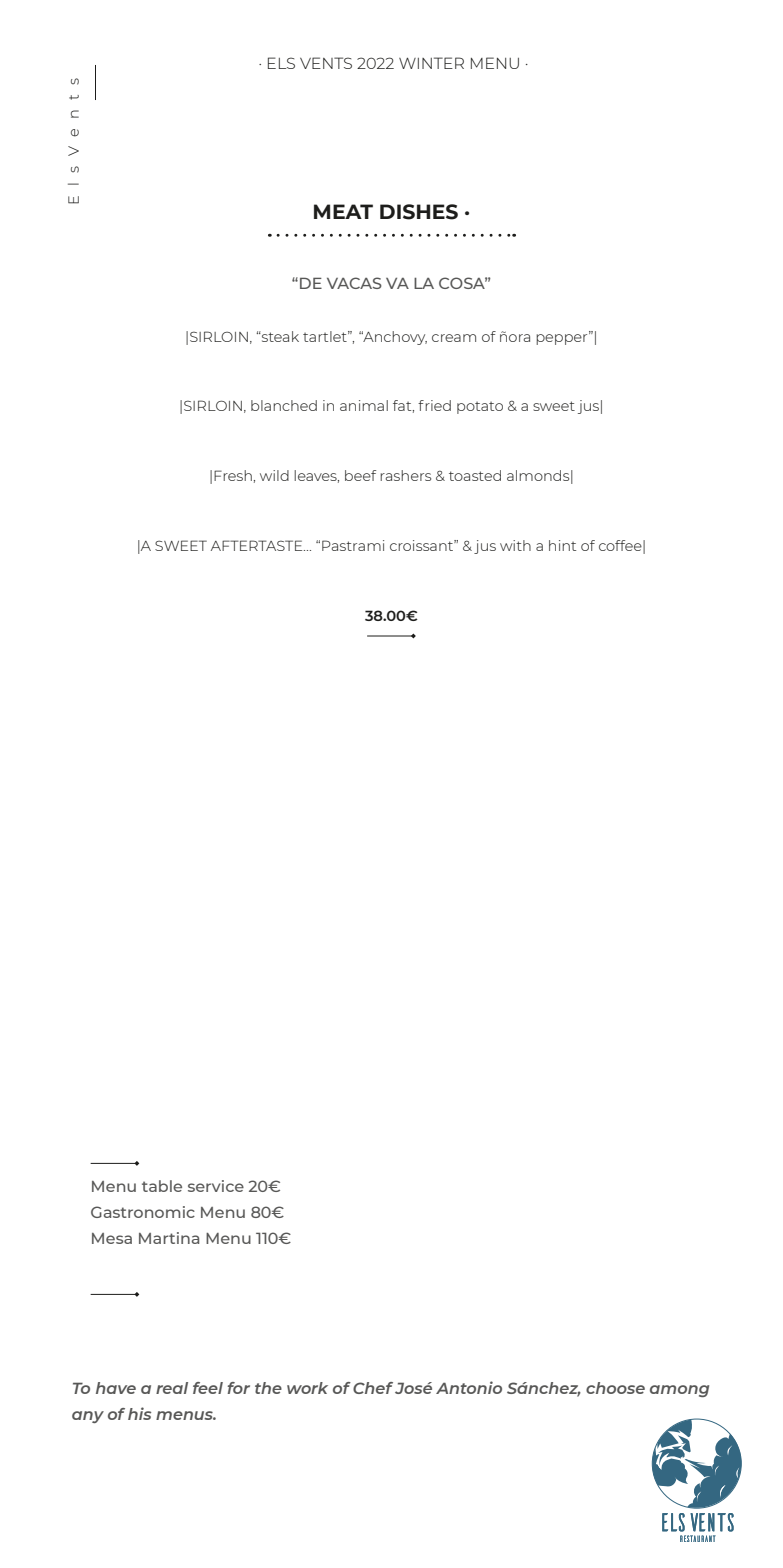 The height and width of the document is (1568, 783). What do you see at coordinates (562, 545) in the document?
I see `hint` at bounding box center [562, 545].
